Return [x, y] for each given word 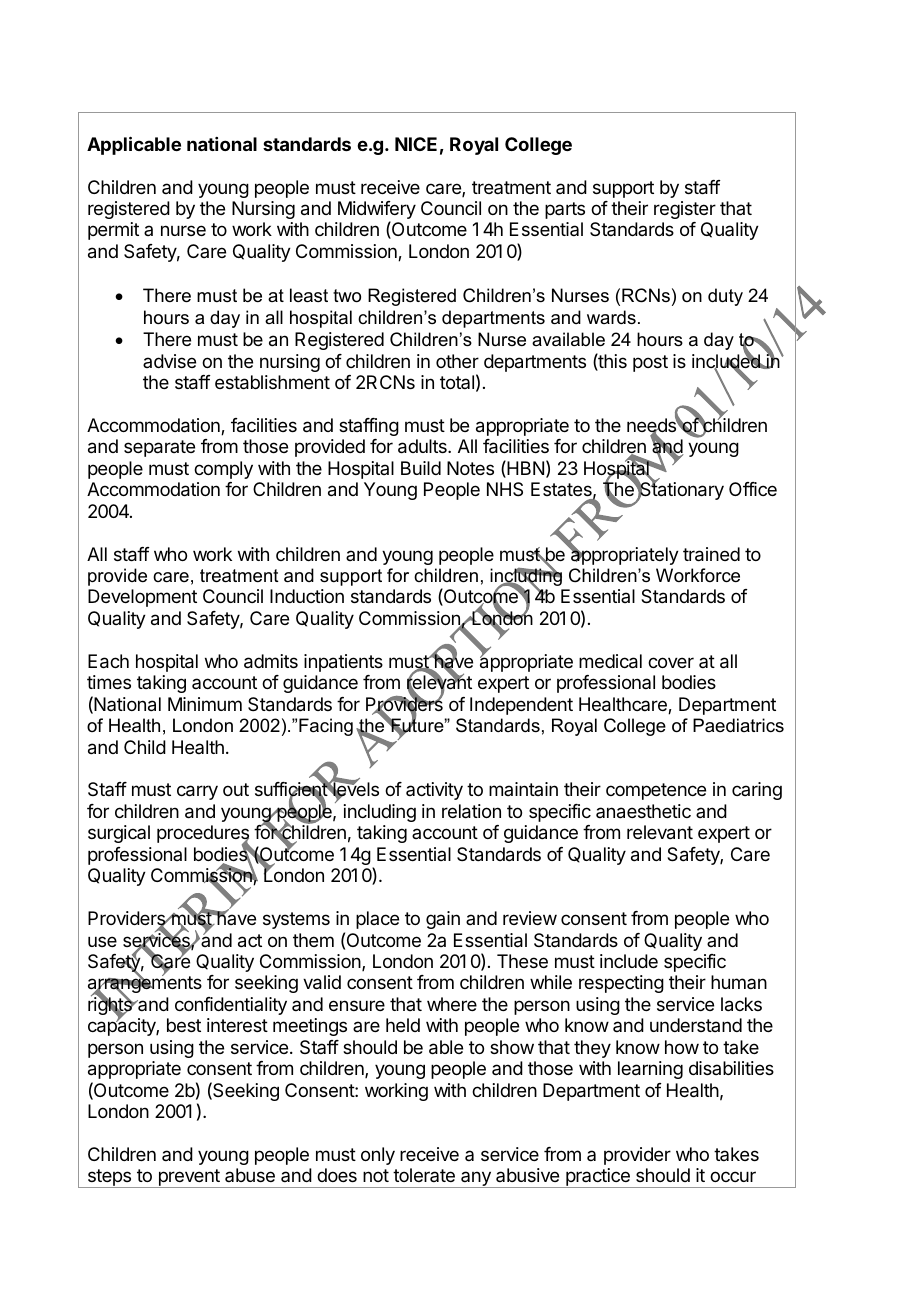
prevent [189, 1178]
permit [113, 231]
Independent [521, 706]
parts [565, 210]
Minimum [205, 704]
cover [671, 662]
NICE [416, 144]
